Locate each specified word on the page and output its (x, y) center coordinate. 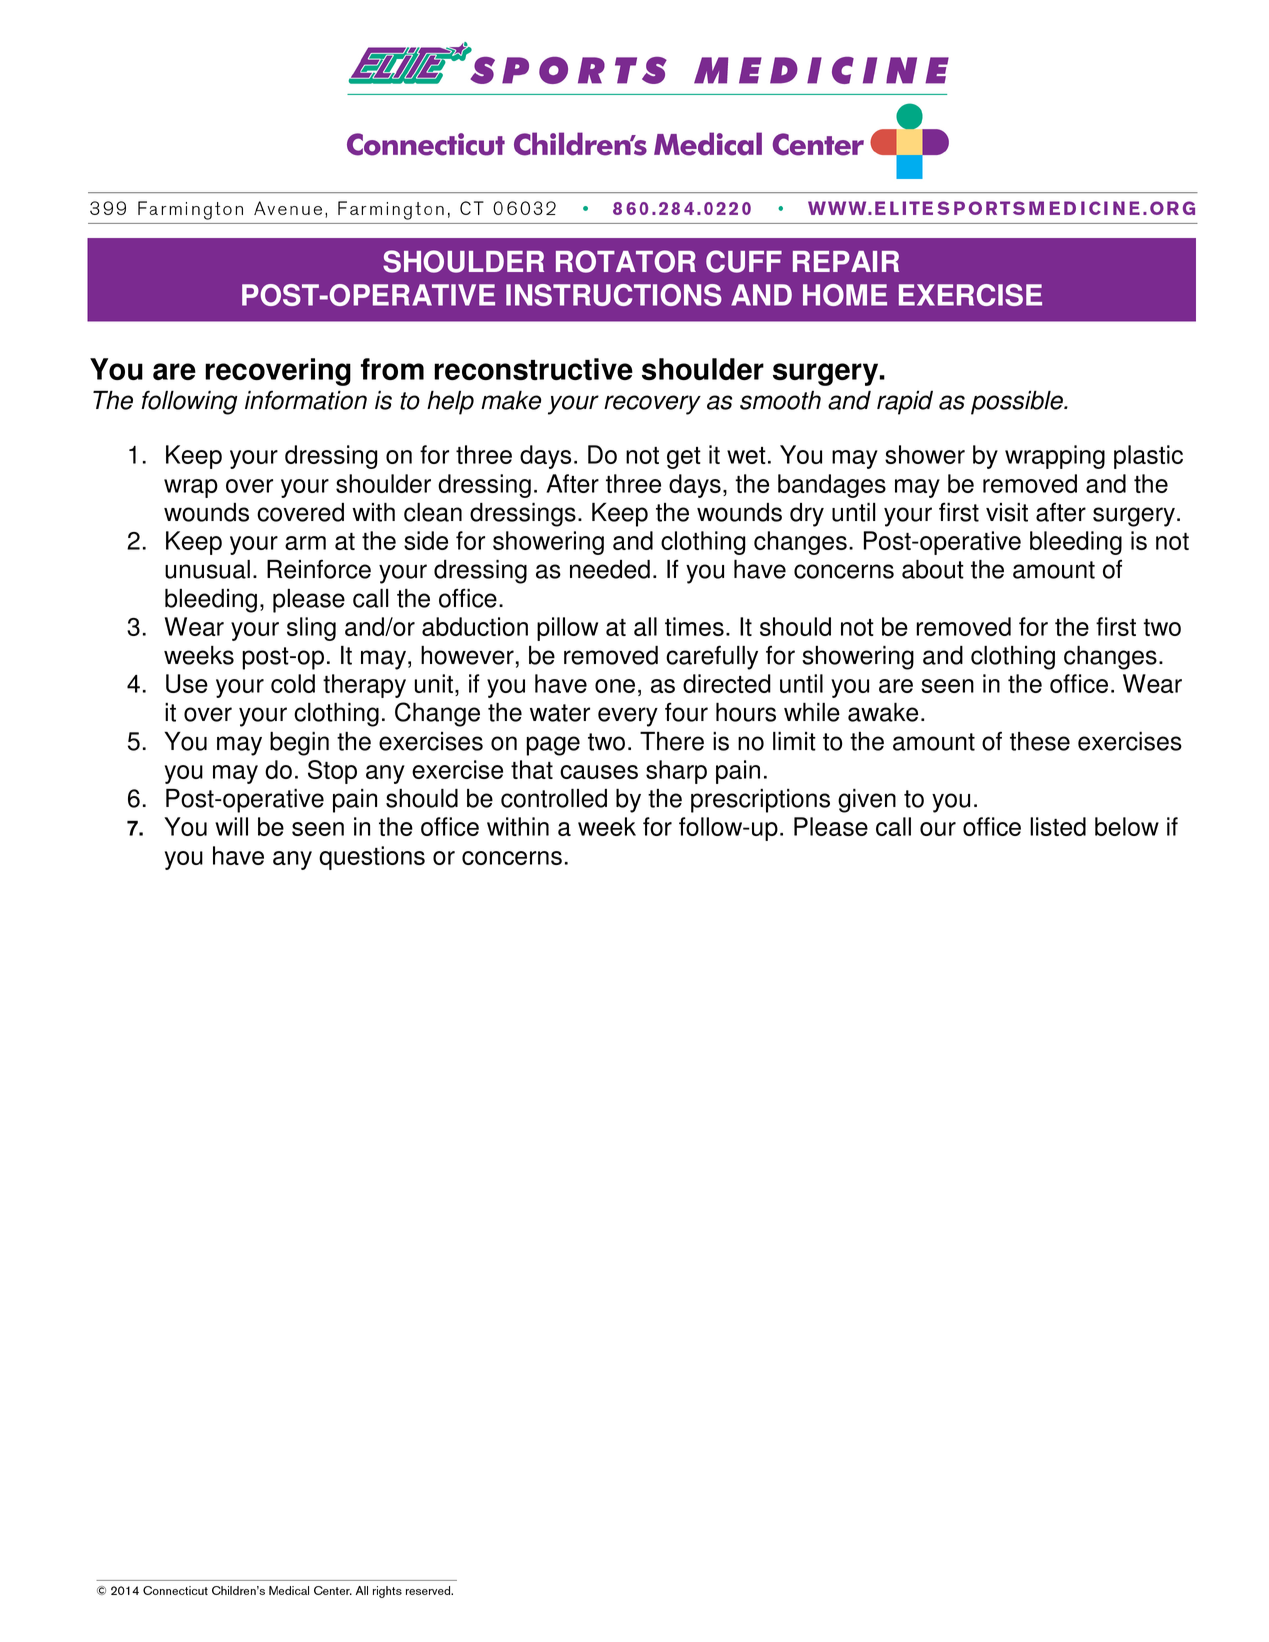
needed (610, 569)
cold (293, 683)
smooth (780, 400)
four (686, 712)
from (392, 369)
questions (372, 858)
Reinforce (319, 569)
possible (1018, 402)
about (933, 569)
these (1040, 741)
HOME (845, 295)
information (306, 400)
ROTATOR (626, 261)
